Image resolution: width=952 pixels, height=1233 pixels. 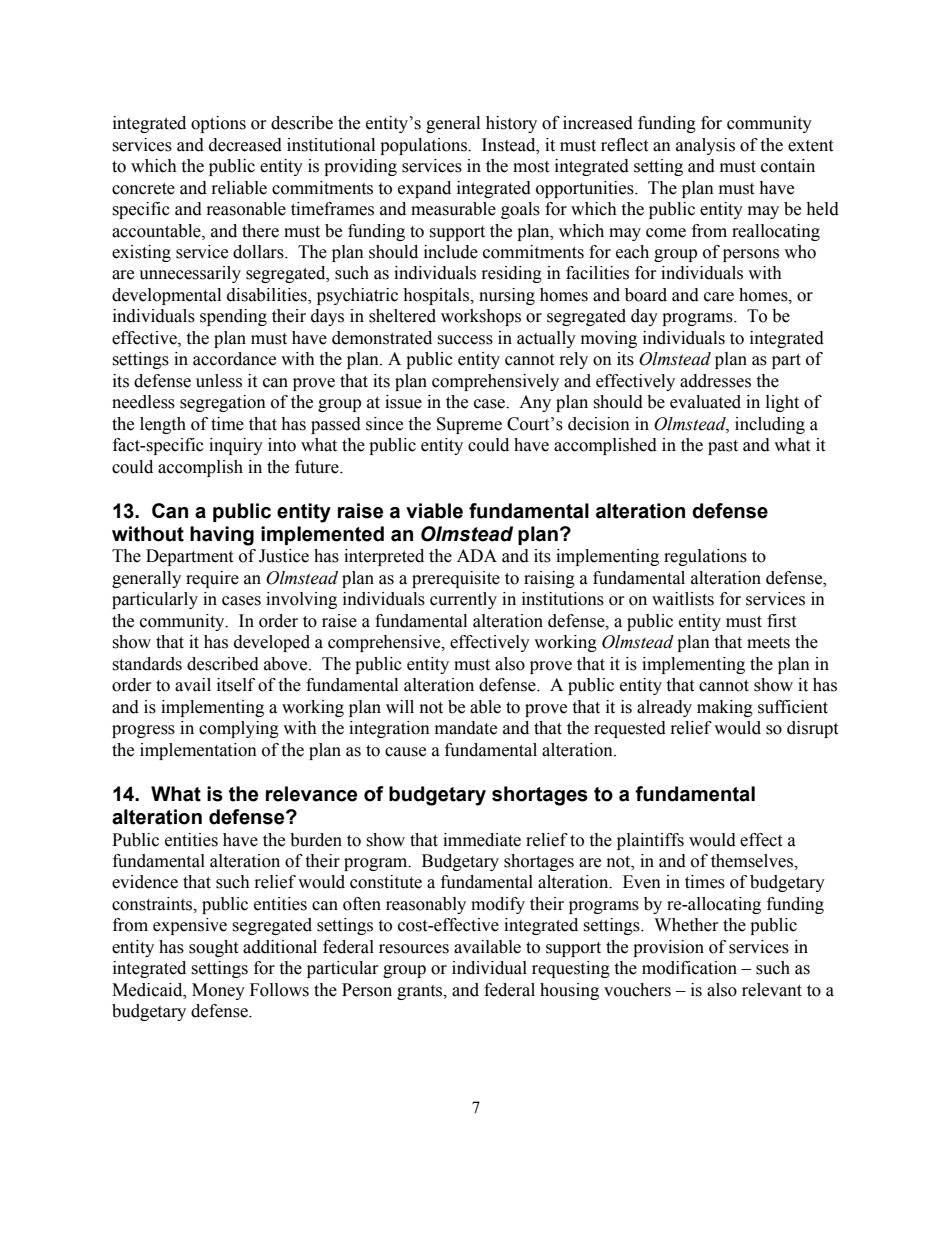 What do you see at coordinates (414, 949) in the screenshot?
I see `resources` at bounding box center [414, 949].
